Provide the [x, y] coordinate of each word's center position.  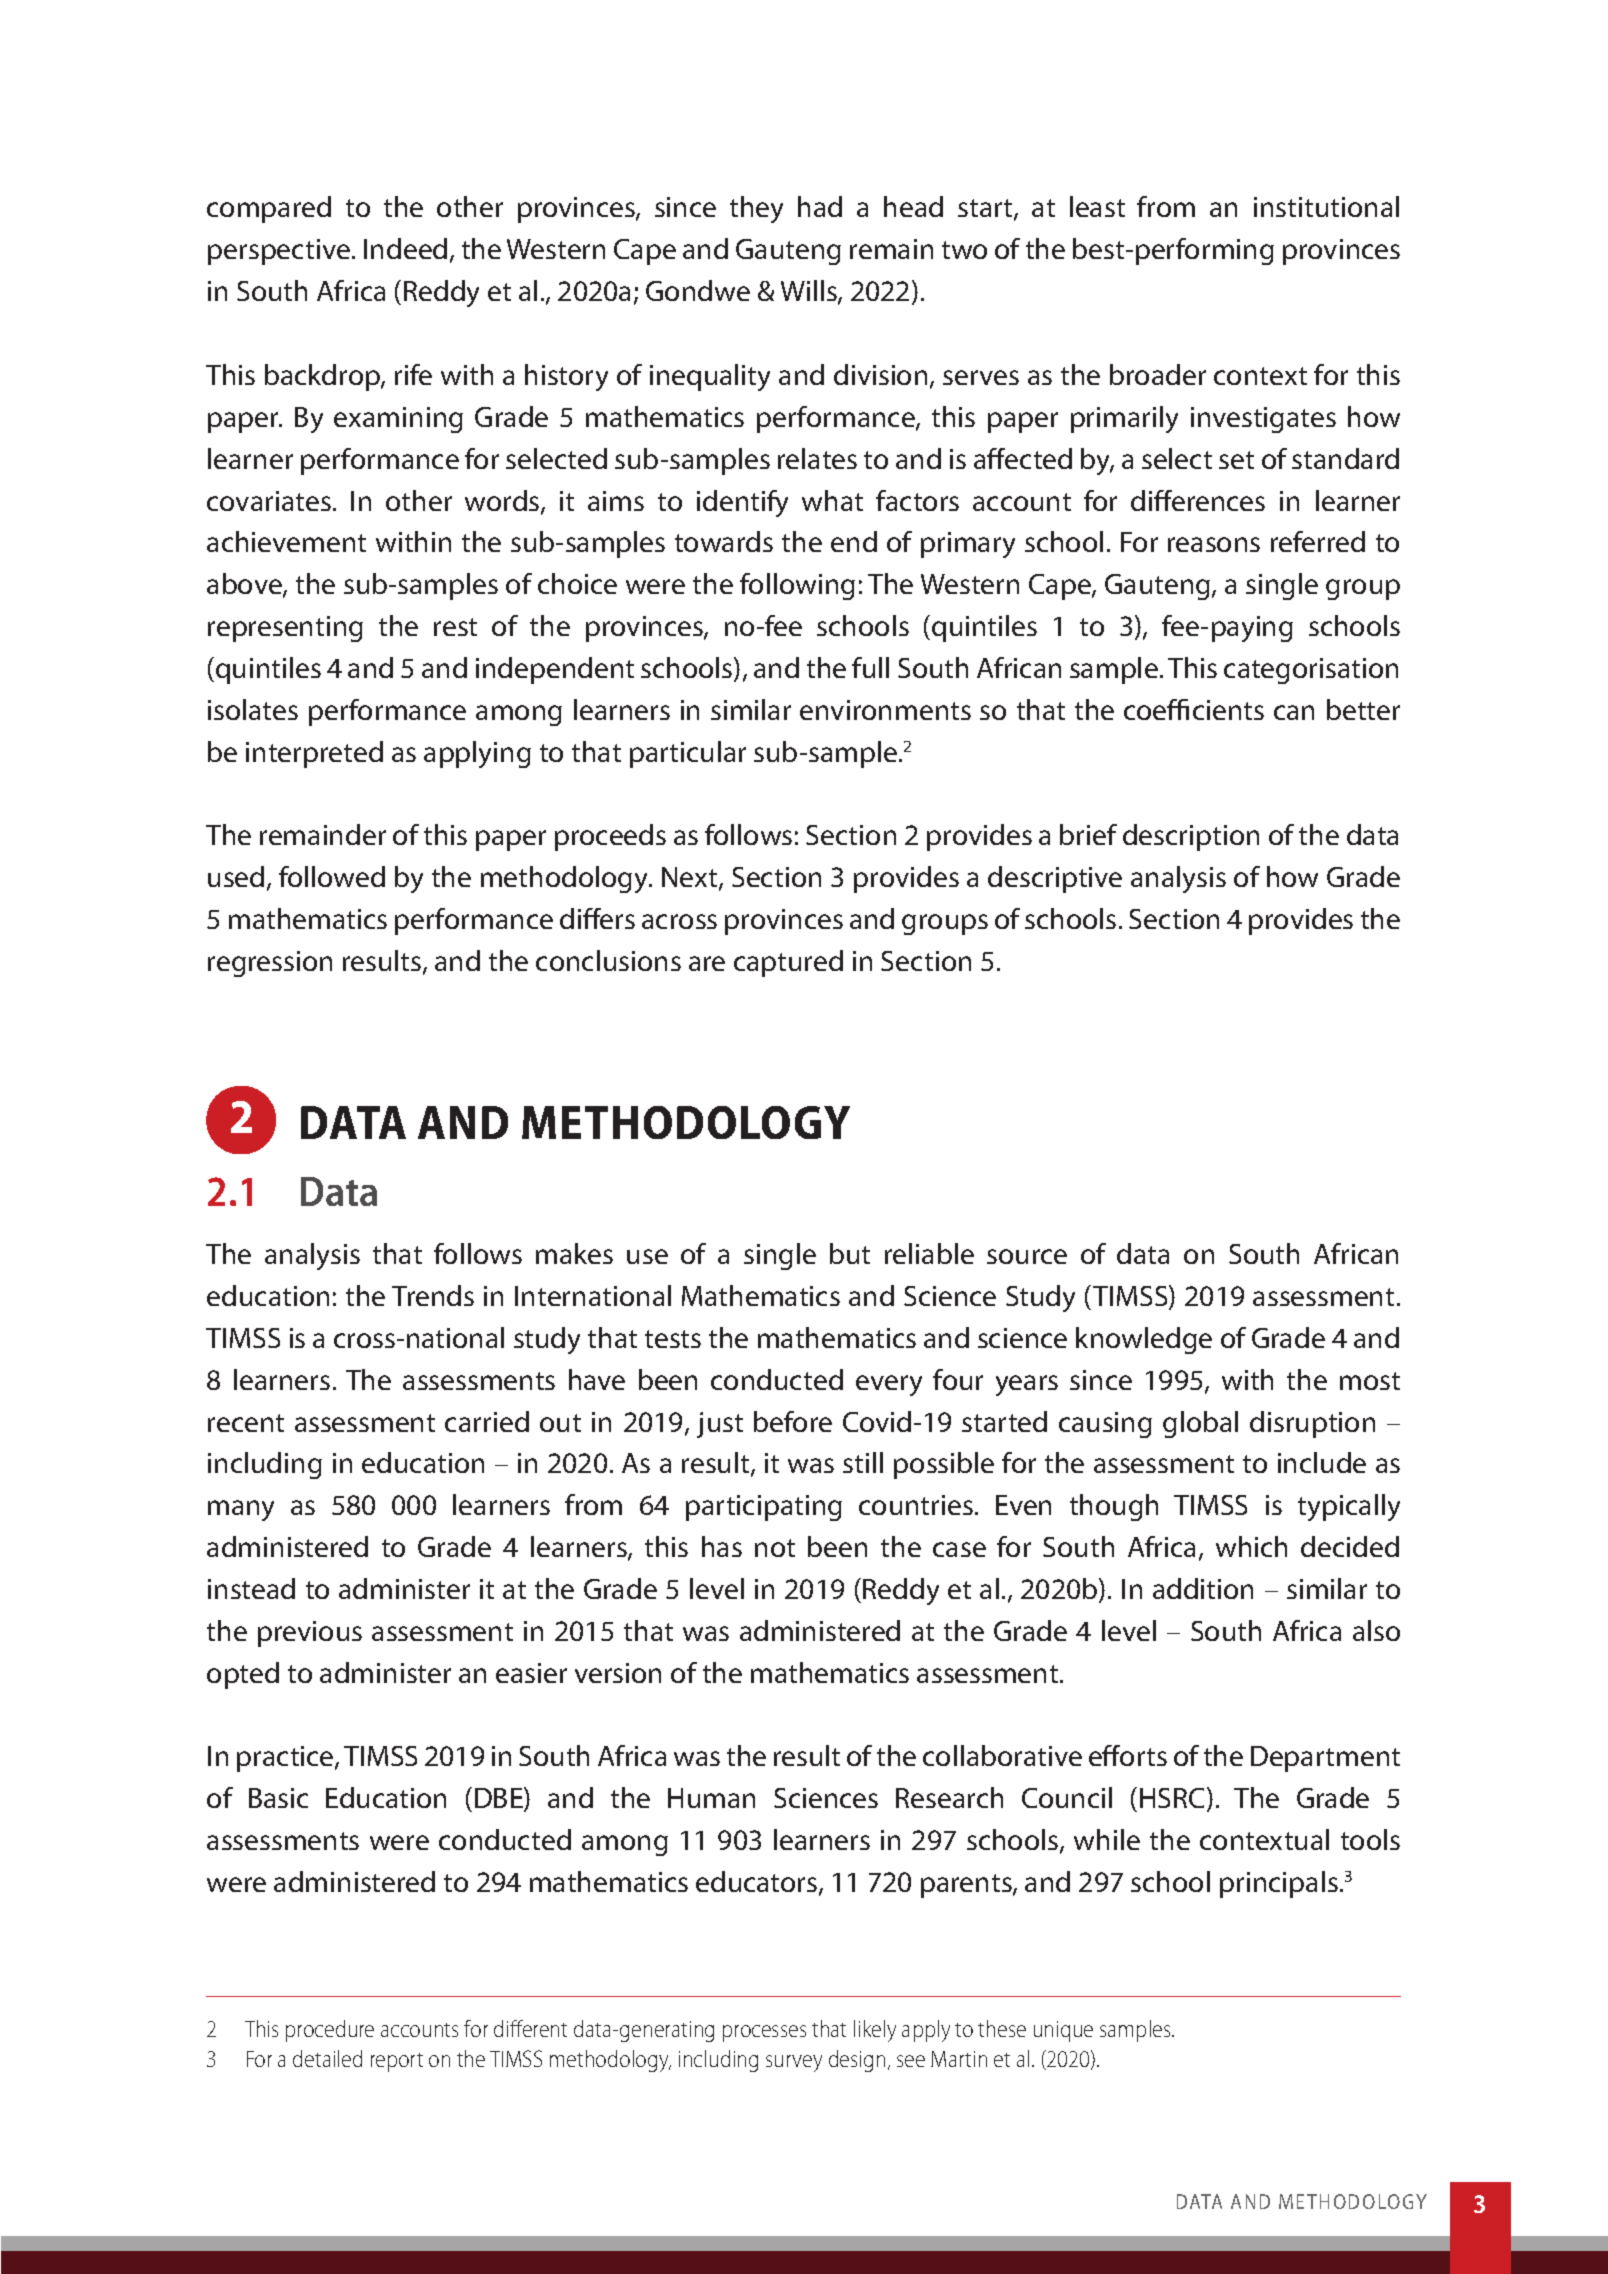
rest [455, 627]
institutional [1326, 206]
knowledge [1144, 1340]
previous [310, 1634]
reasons [1214, 544]
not [775, 1548]
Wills [810, 292]
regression [270, 964]
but [850, 1253]
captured [788, 963]
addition [1203, 1588]
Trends [433, 1295]
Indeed [405, 248]
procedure [330, 2031]
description [1191, 837]
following [797, 586]
